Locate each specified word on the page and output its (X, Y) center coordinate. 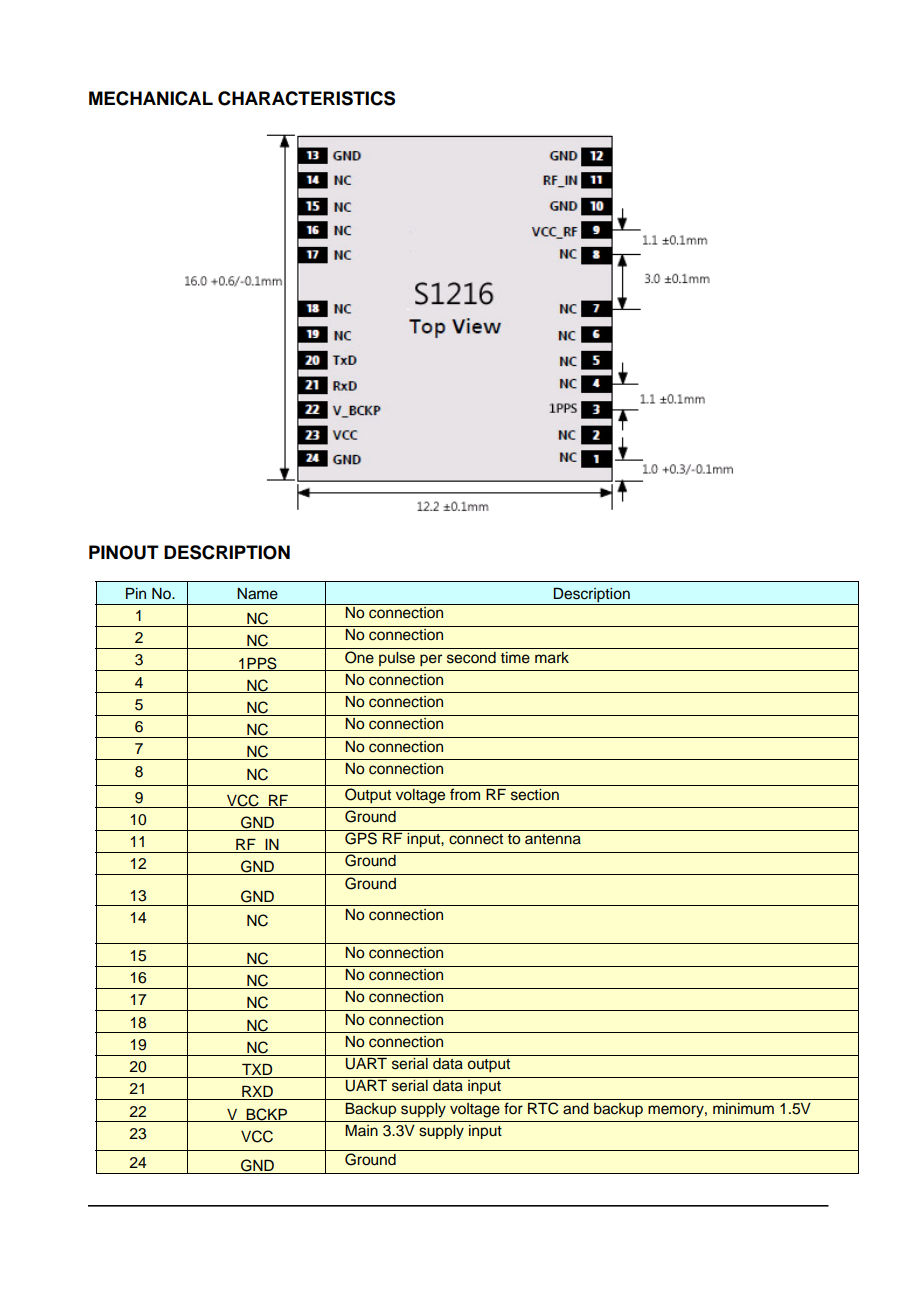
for (513, 1108)
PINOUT (124, 552)
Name (257, 594)
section (535, 795)
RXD (257, 1093)
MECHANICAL (151, 98)
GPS (361, 837)
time (515, 658)
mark (552, 658)
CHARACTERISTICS (306, 98)
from (465, 794)
